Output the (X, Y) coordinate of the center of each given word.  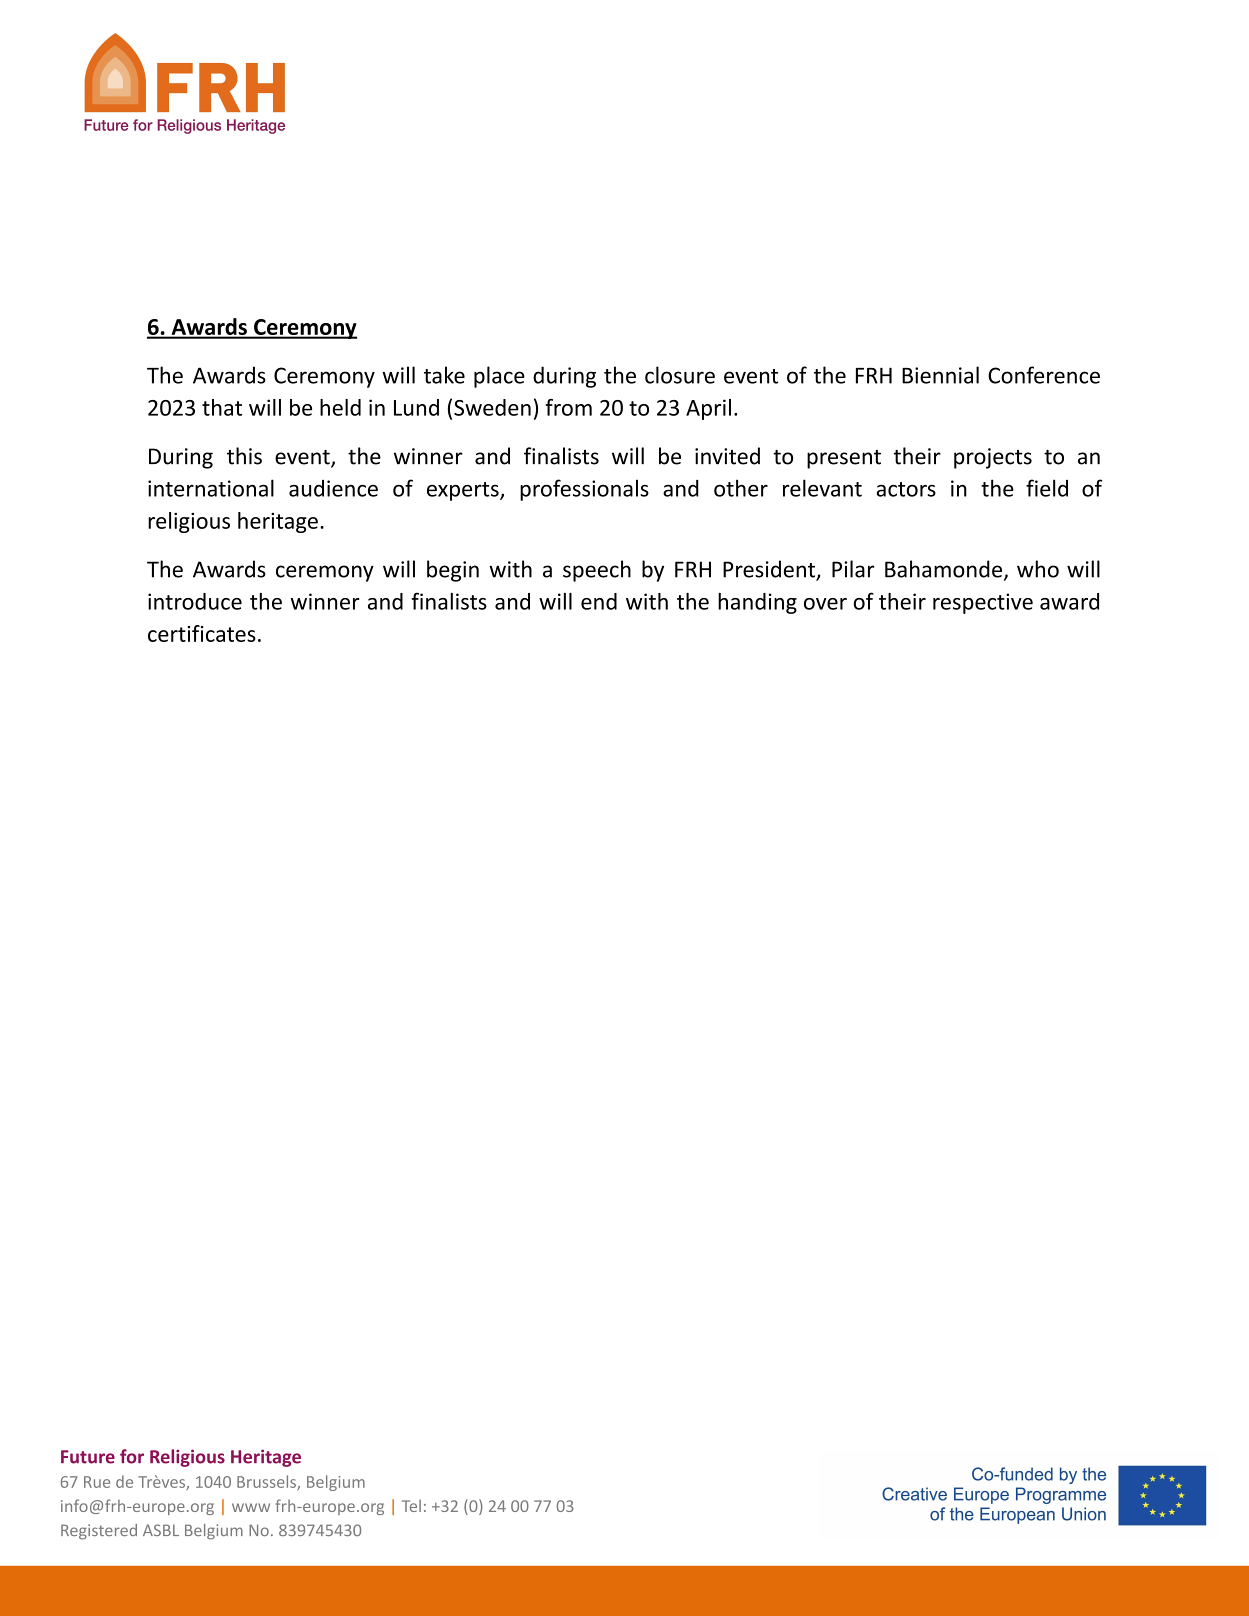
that (222, 407)
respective (983, 603)
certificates (202, 633)
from (568, 407)
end (599, 601)
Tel (411, 1505)
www (251, 1507)
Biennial (940, 375)
